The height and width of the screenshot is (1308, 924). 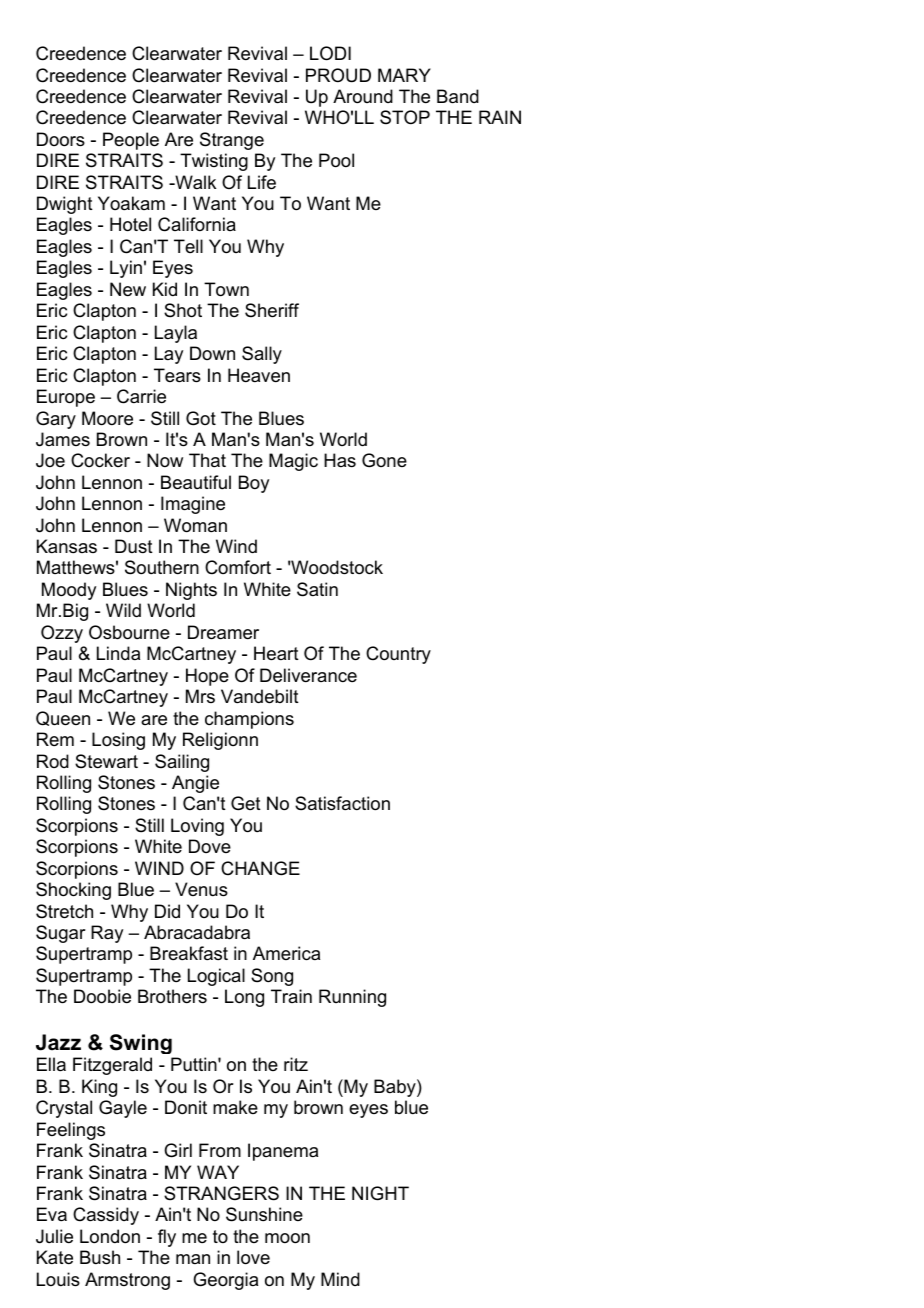 I want to click on love, so click(x=253, y=1257).
